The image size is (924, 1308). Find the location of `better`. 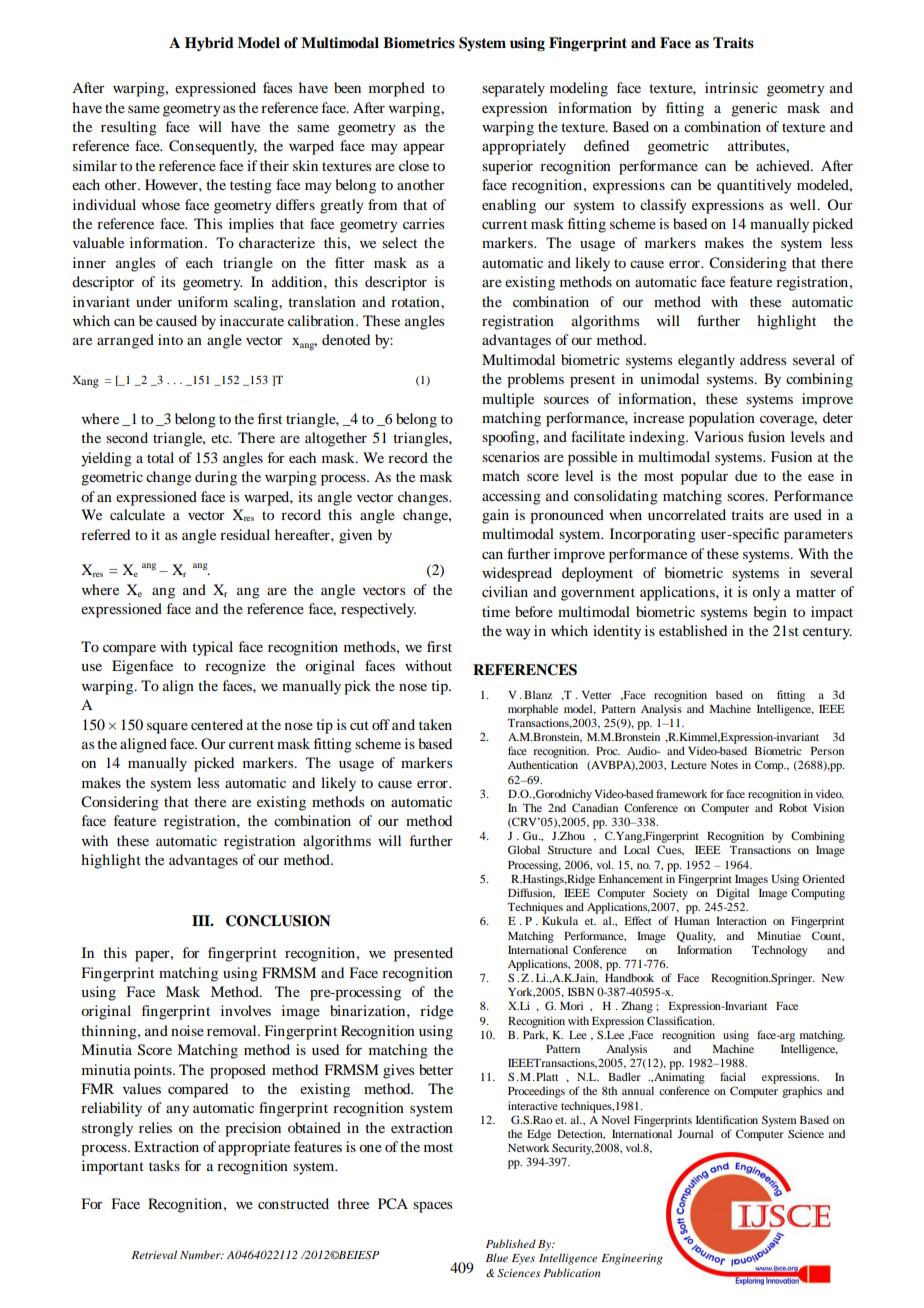

better is located at coordinates (436, 1069).
